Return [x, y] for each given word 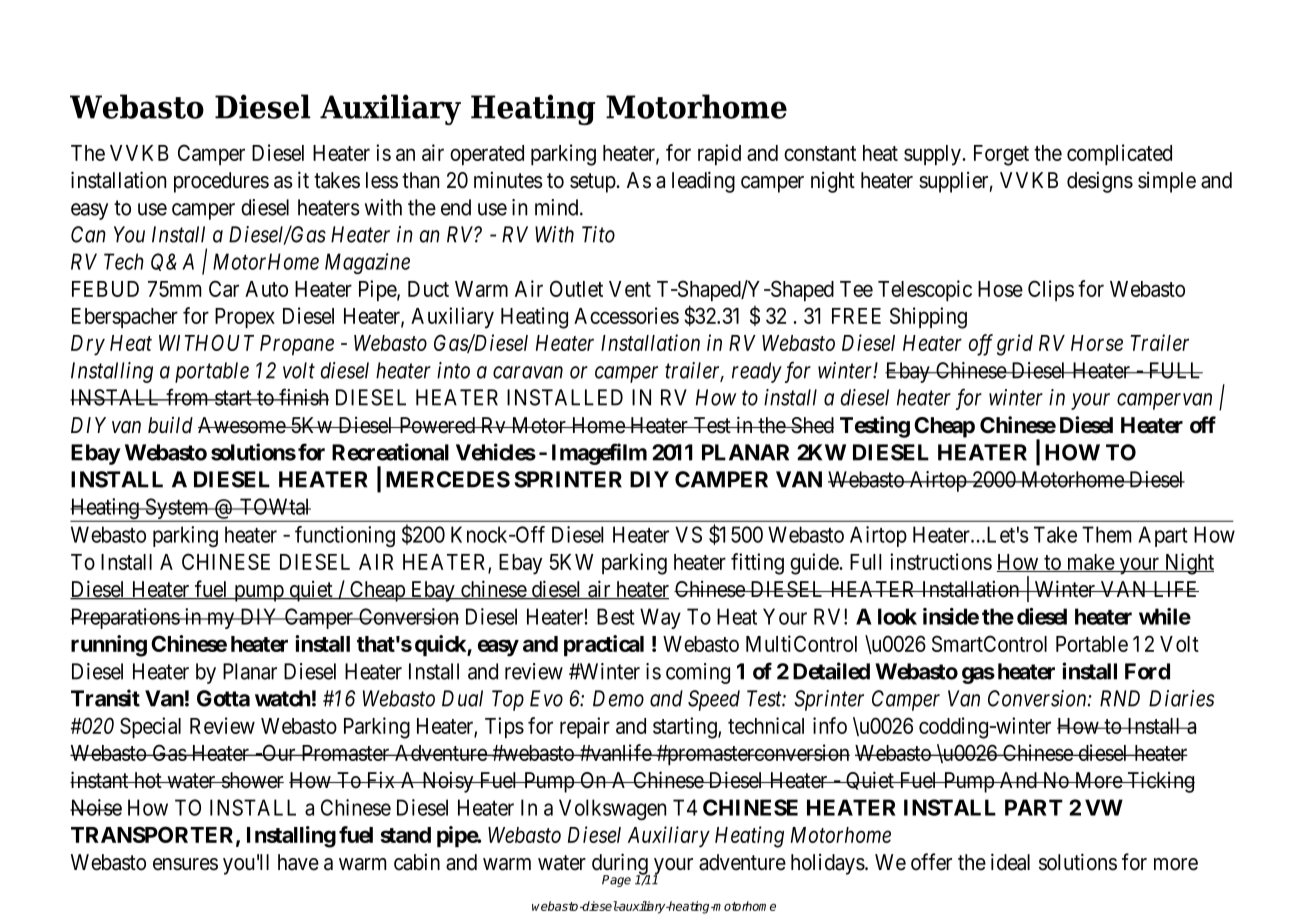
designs [1100, 182]
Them [1106, 534]
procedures [221, 182]
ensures [185, 864]
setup [593, 183]
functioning [345, 536]
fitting [757, 564]
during [621, 865]
